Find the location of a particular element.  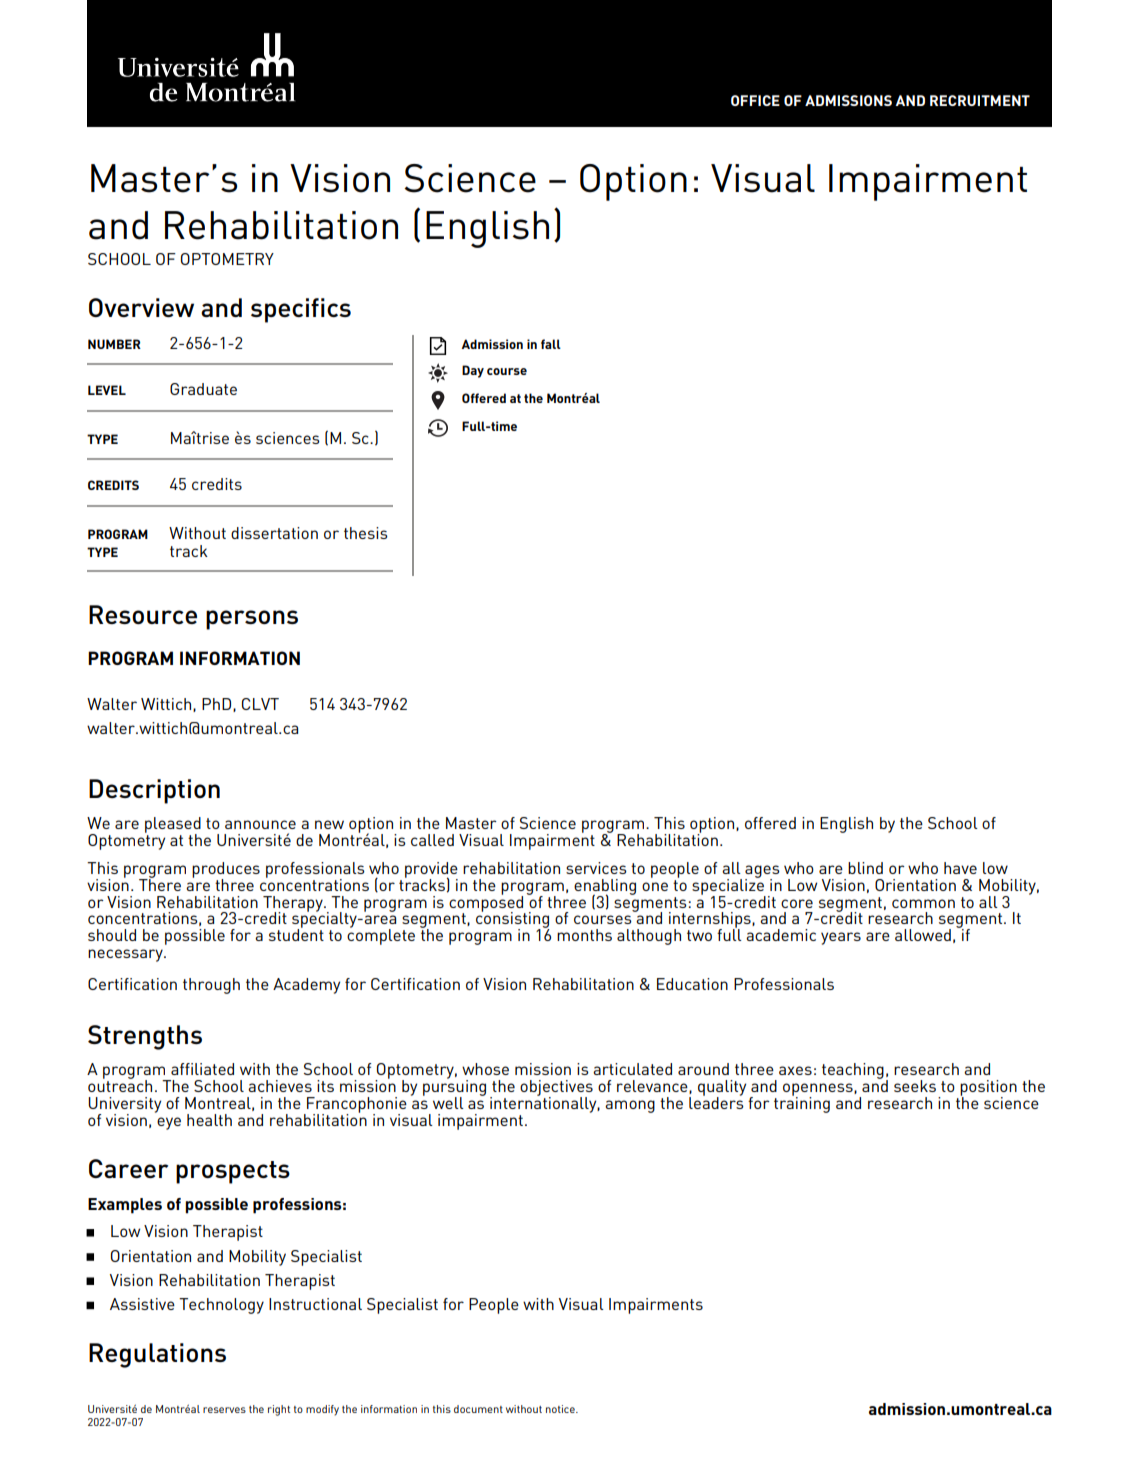

Description is located at coordinates (154, 791).
